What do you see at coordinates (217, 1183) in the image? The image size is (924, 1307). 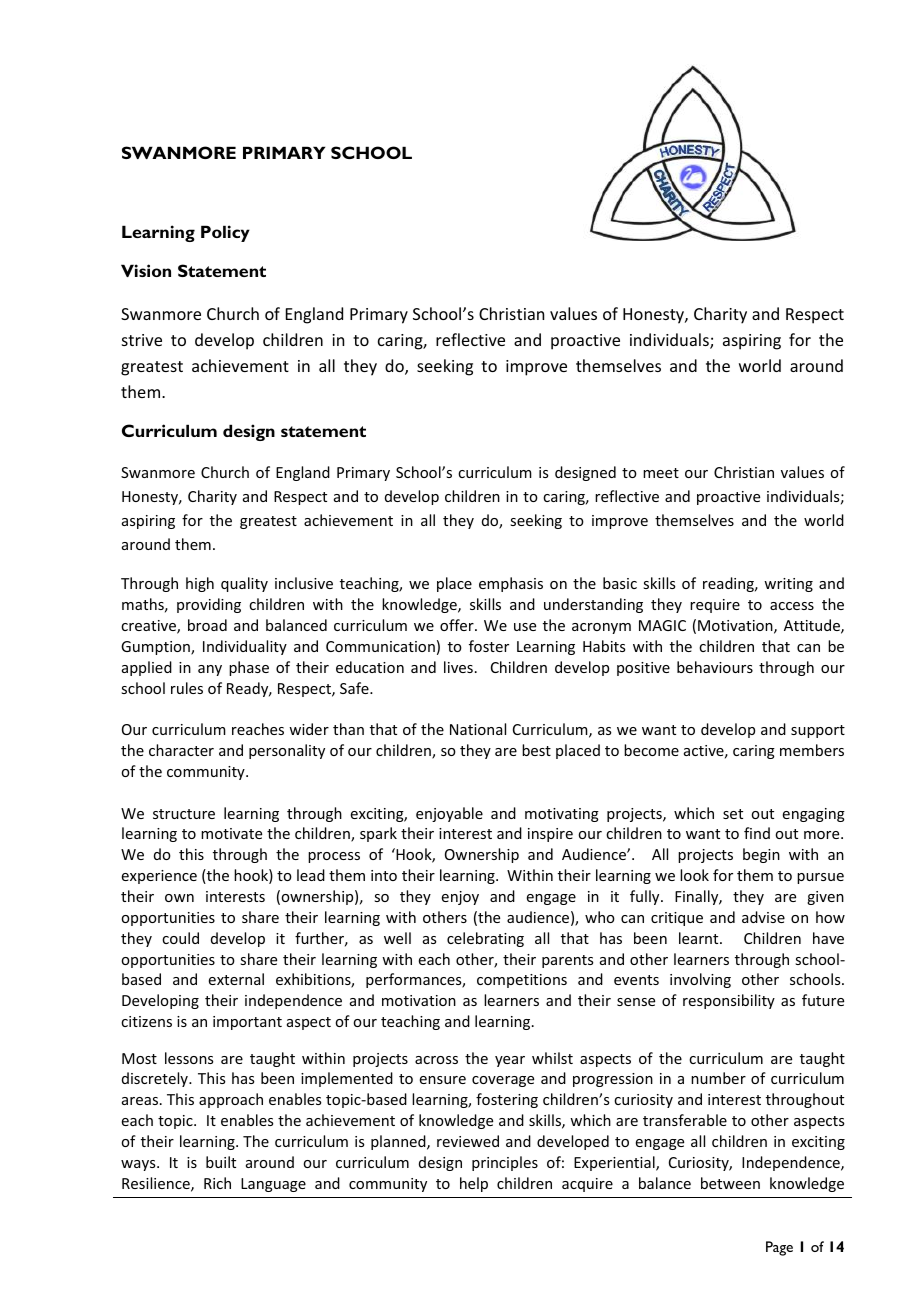 I see `Rich` at bounding box center [217, 1183].
